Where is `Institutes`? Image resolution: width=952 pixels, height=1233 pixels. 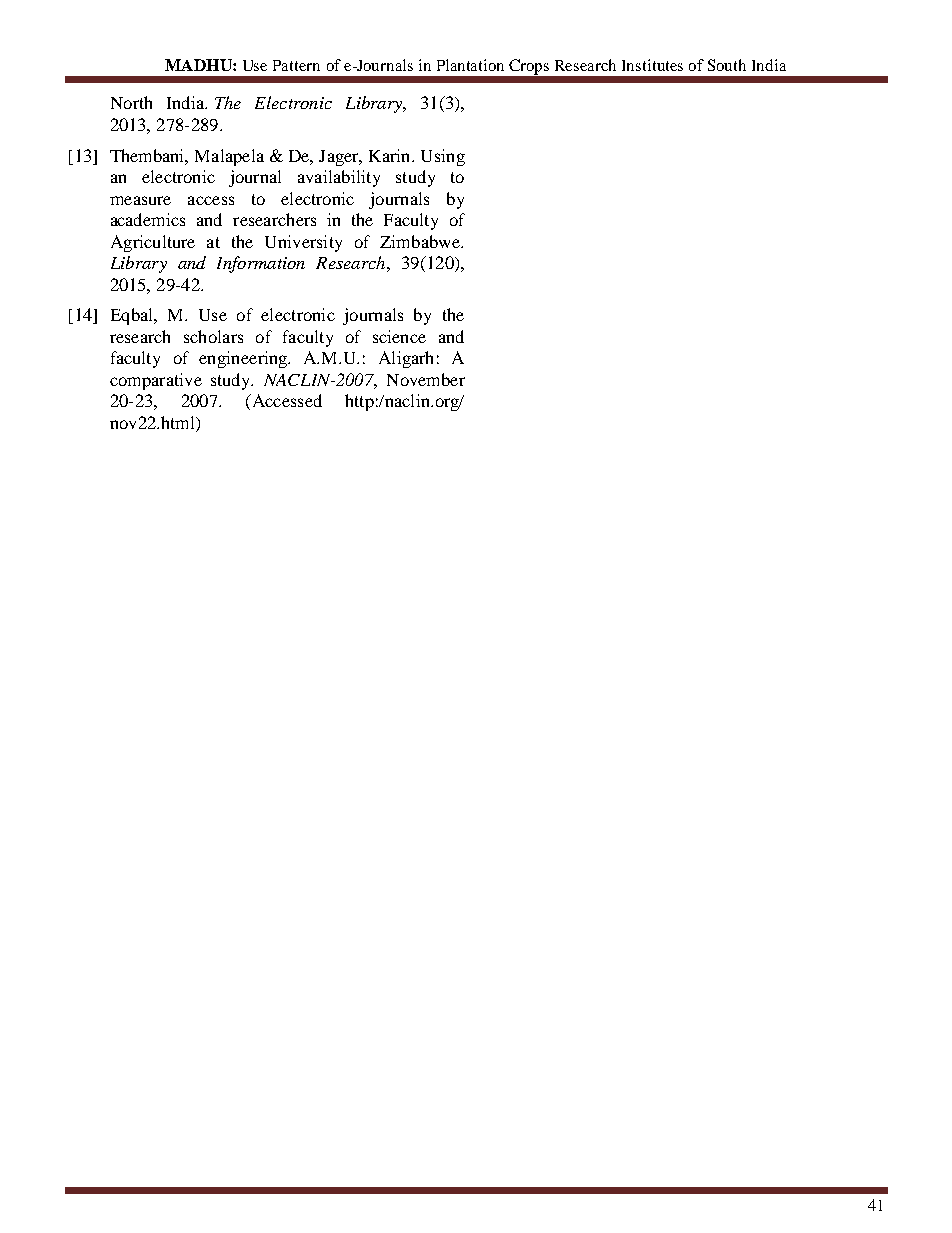 Institutes is located at coordinates (652, 65).
